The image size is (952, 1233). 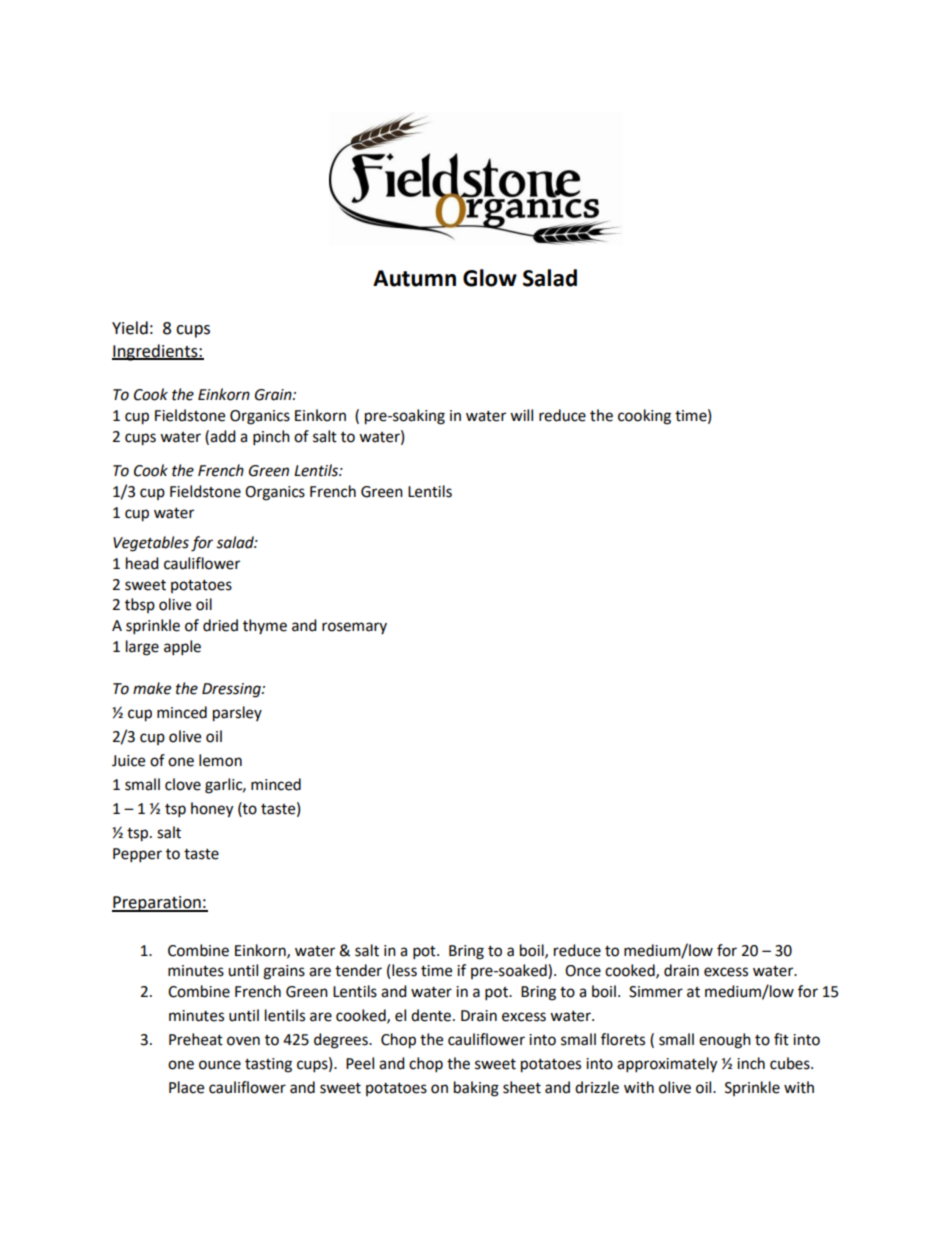 I want to click on Yield, so click(x=130, y=328).
